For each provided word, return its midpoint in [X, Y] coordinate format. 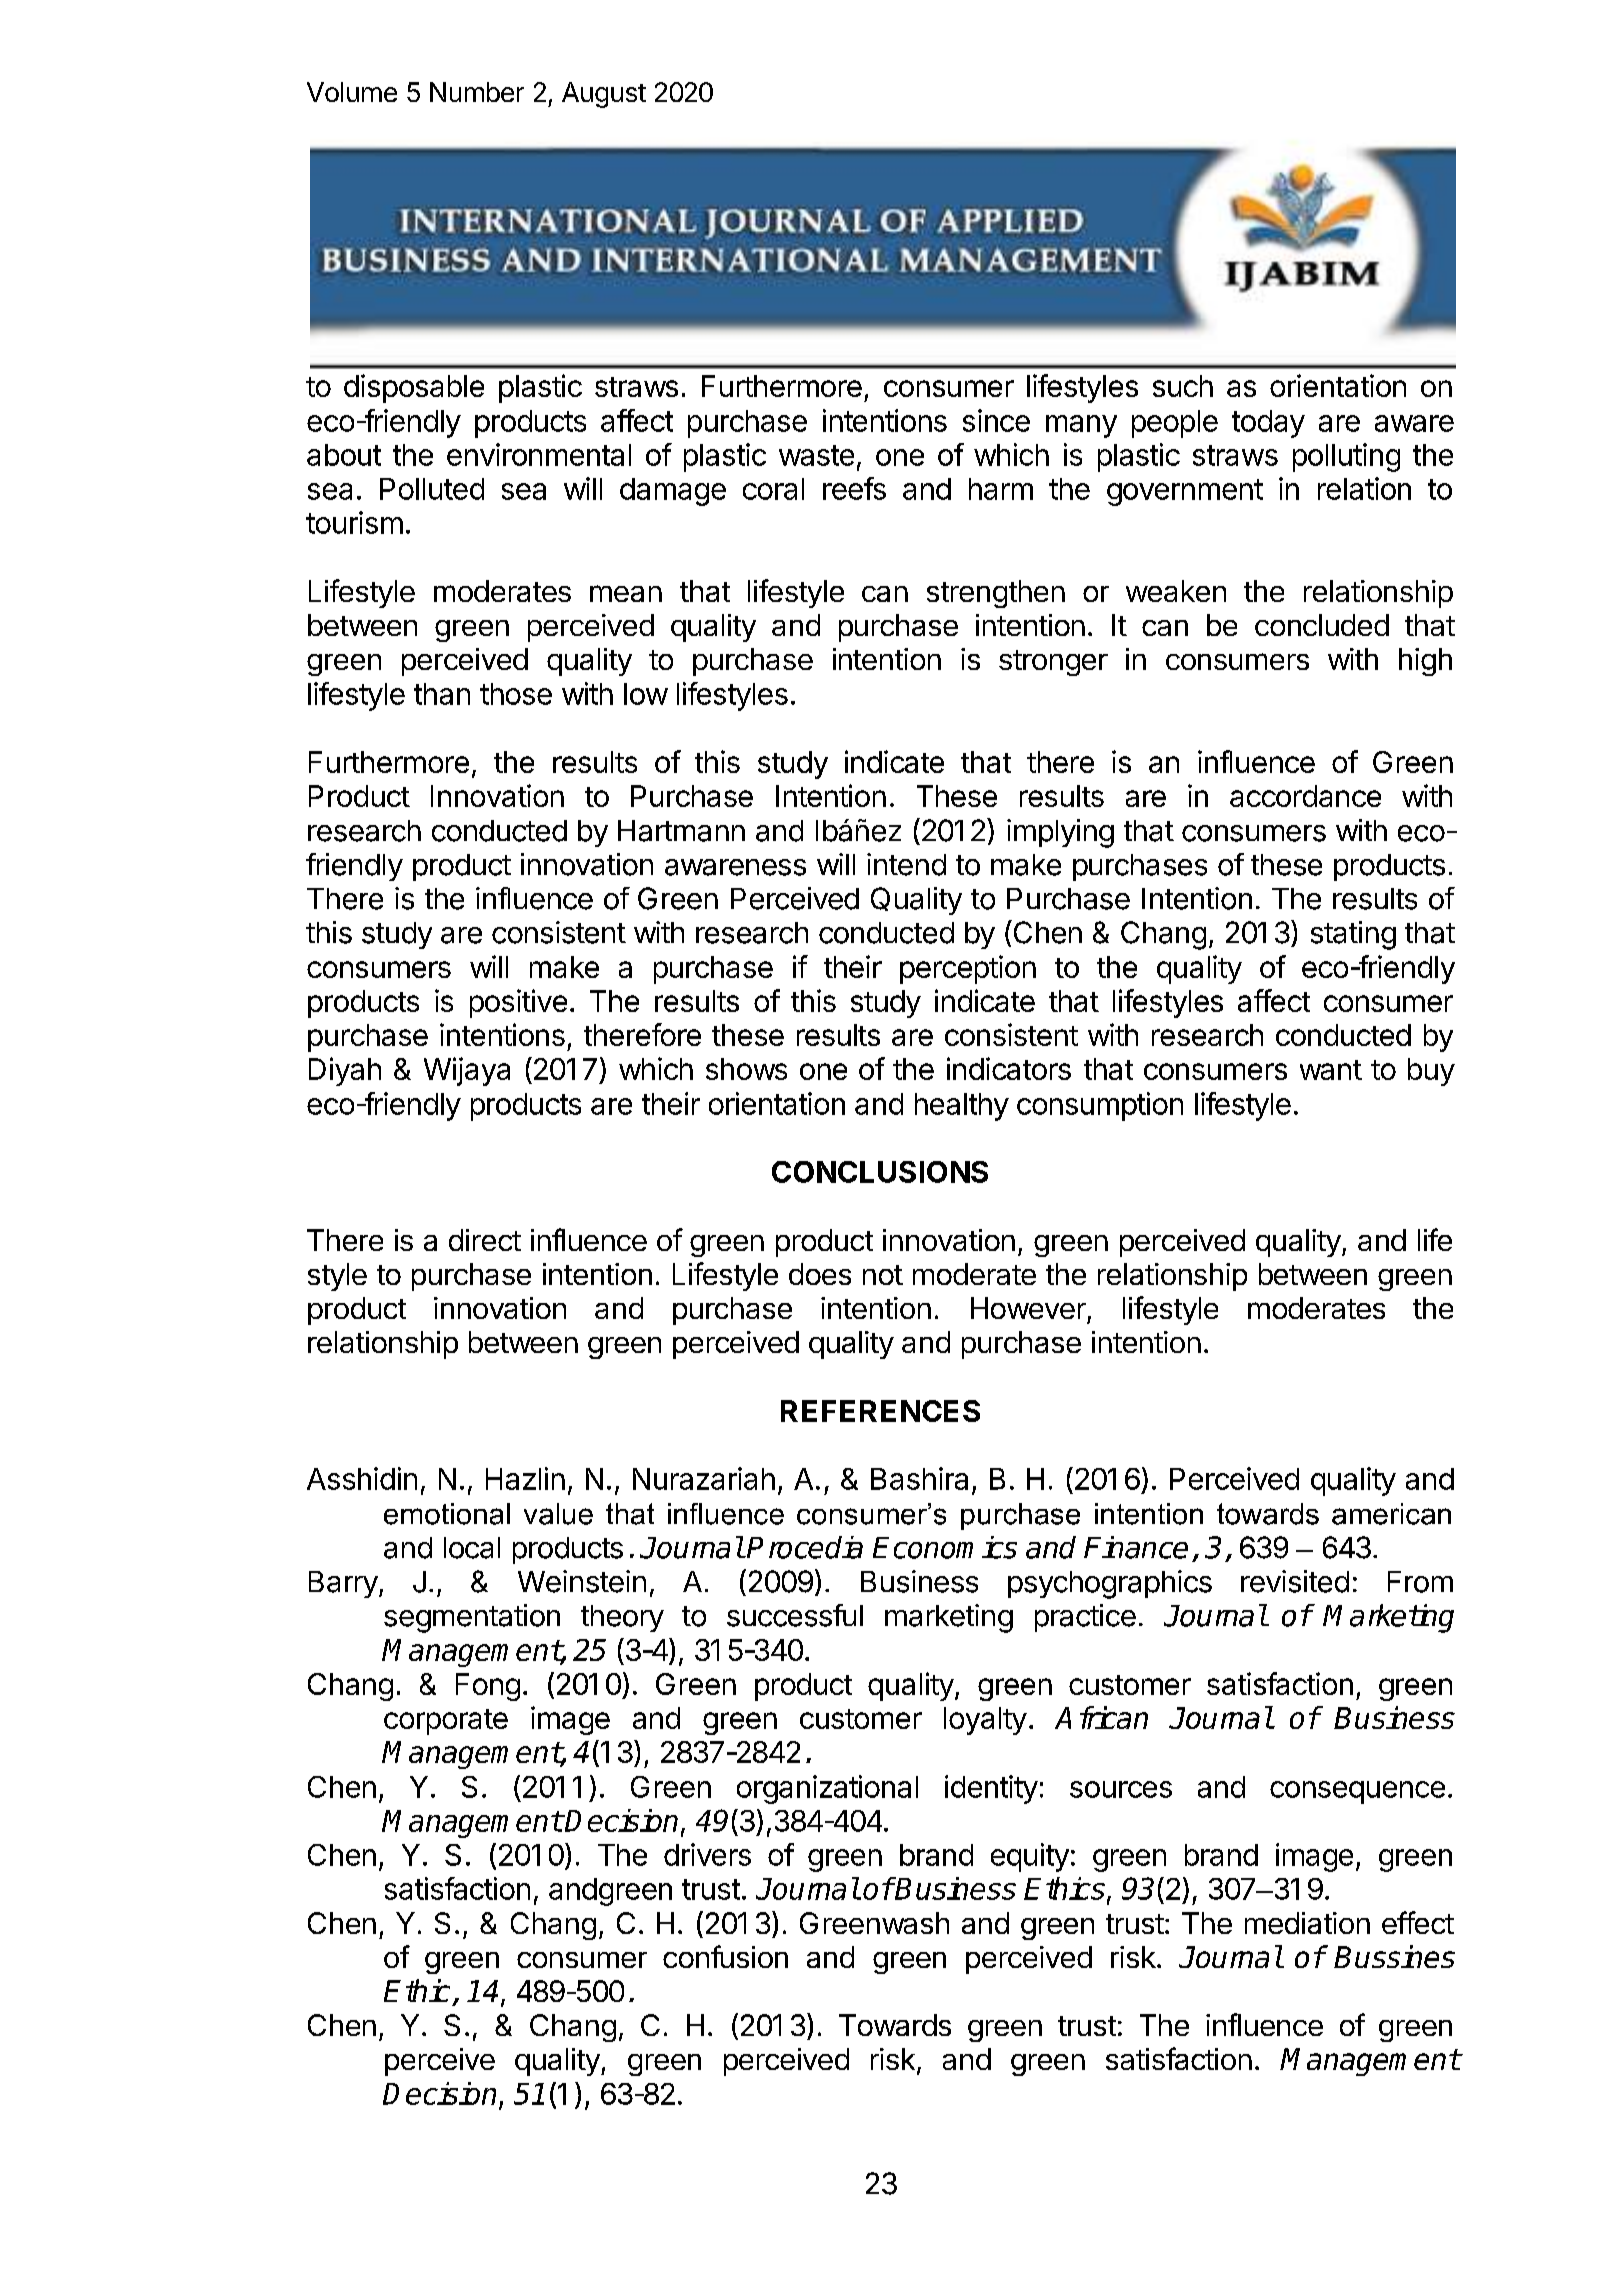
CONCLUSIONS [880, 1172]
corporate [446, 1722]
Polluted [432, 489]
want [1331, 1070]
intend [906, 864]
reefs [854, 488]
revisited [1295, 1581]
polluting [1346, 457]
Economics [945, 1547]
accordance [1305, 796]
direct [485, 1240]
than [442, 694]
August [604, 95]
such [1183, 386]
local [472, 1548]
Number [477, 92]
